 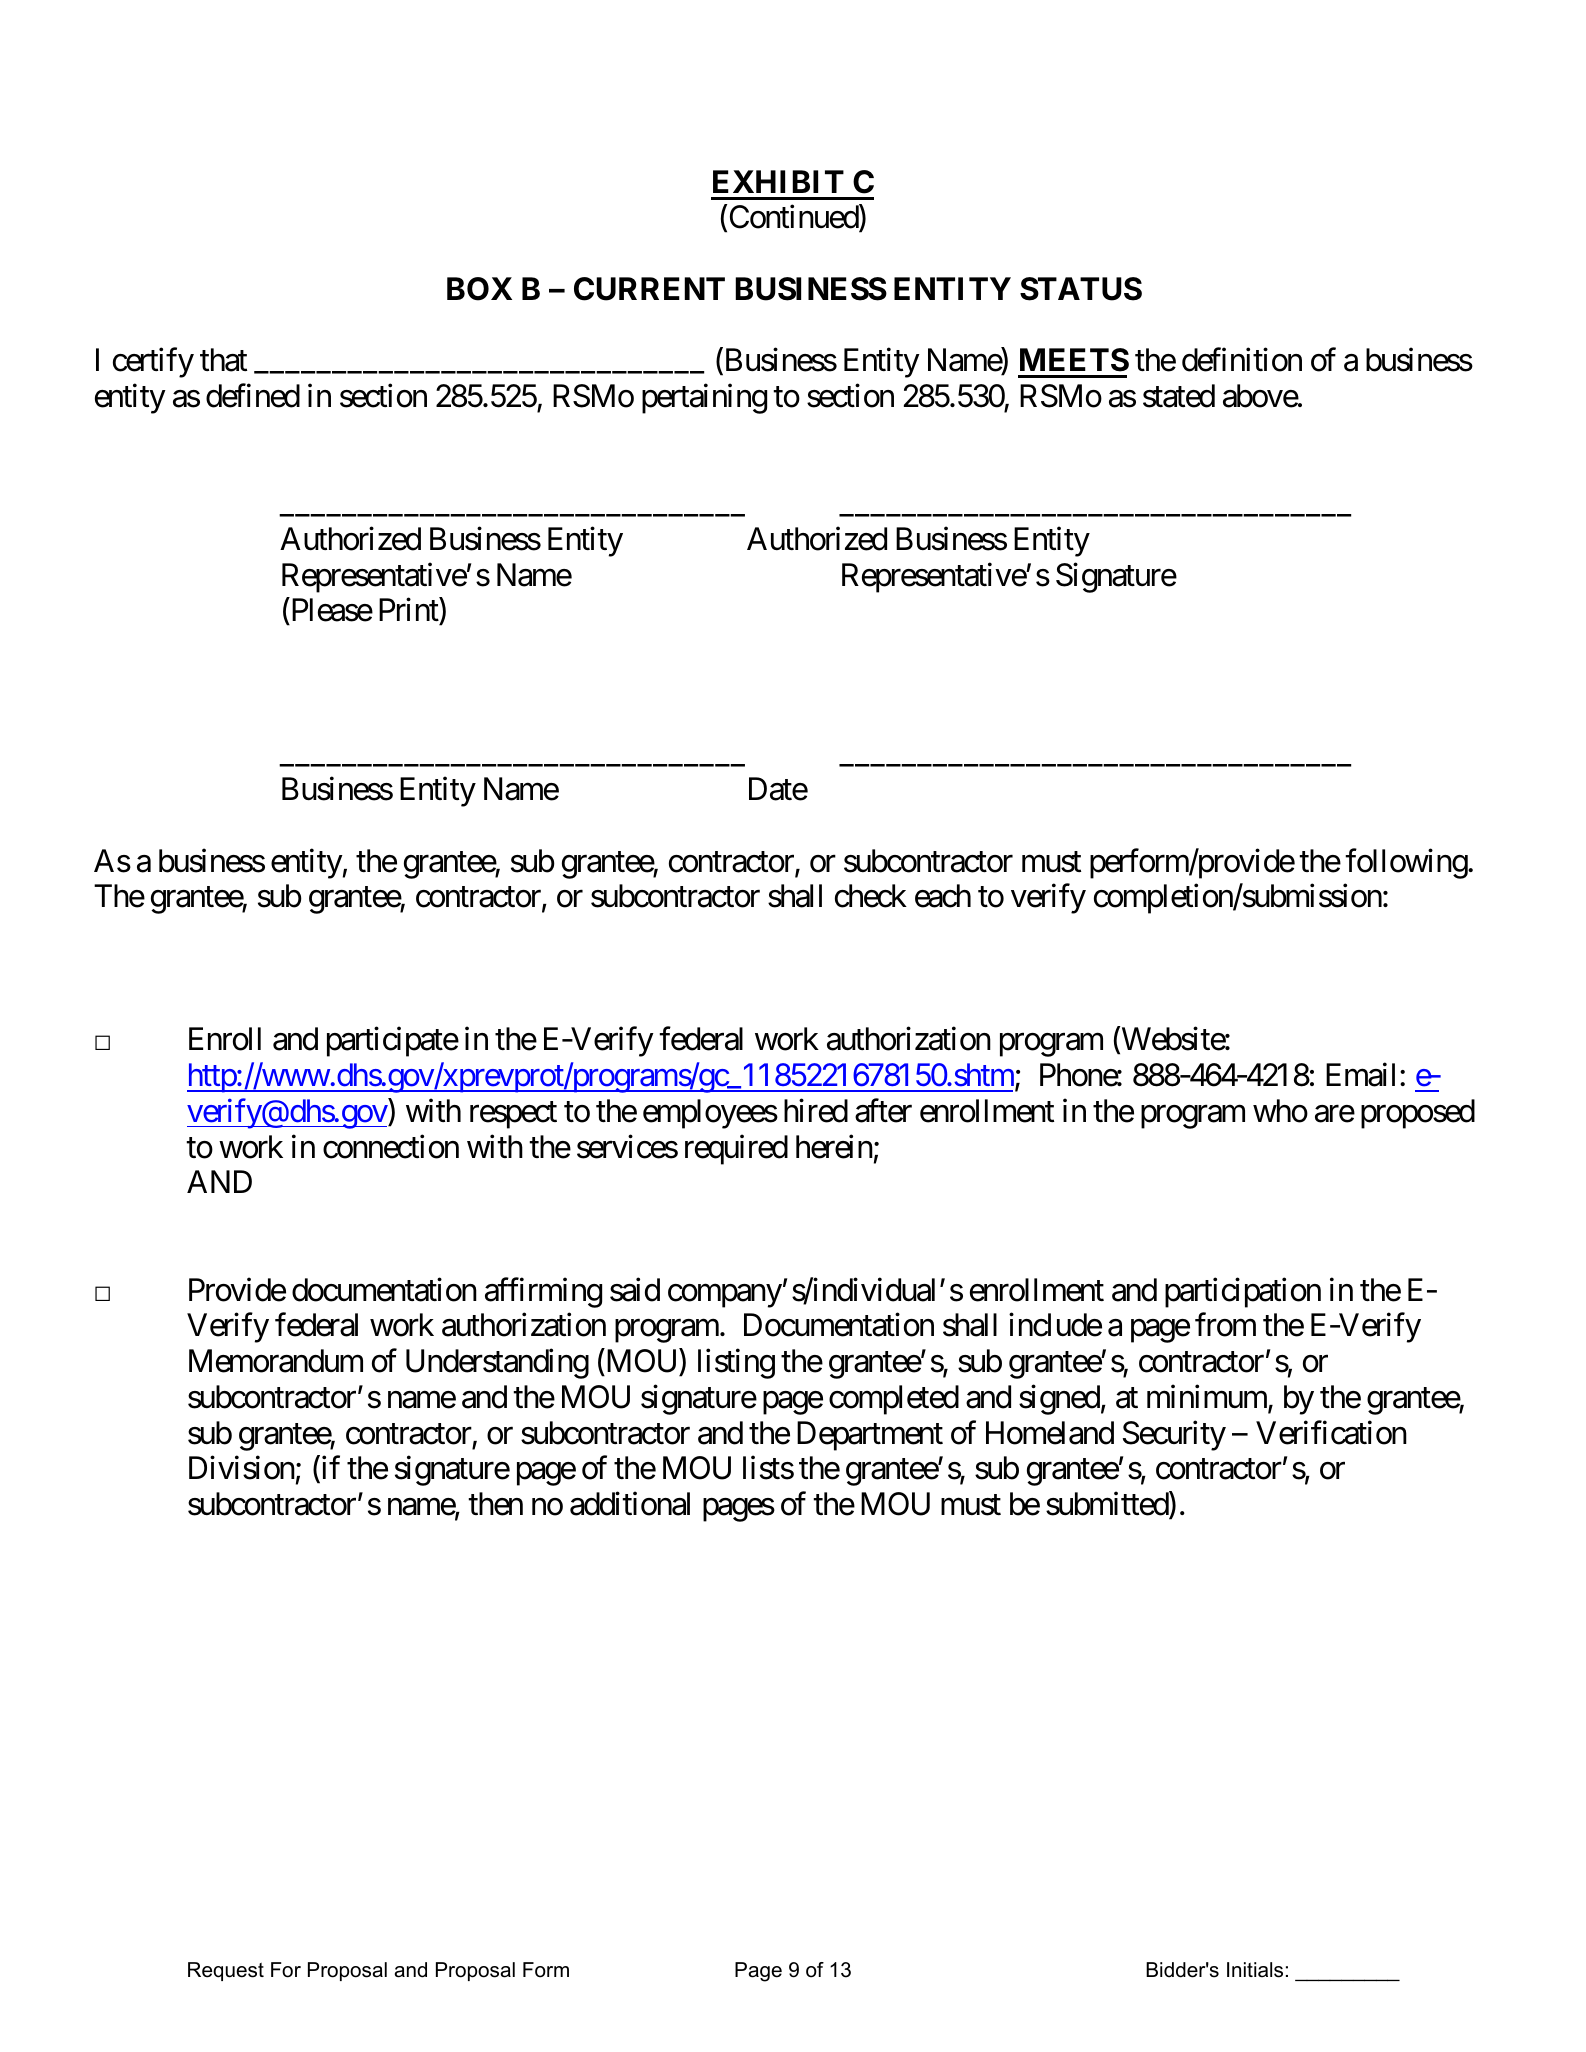 I want to click on Request, so click(x=226, y=1971).
